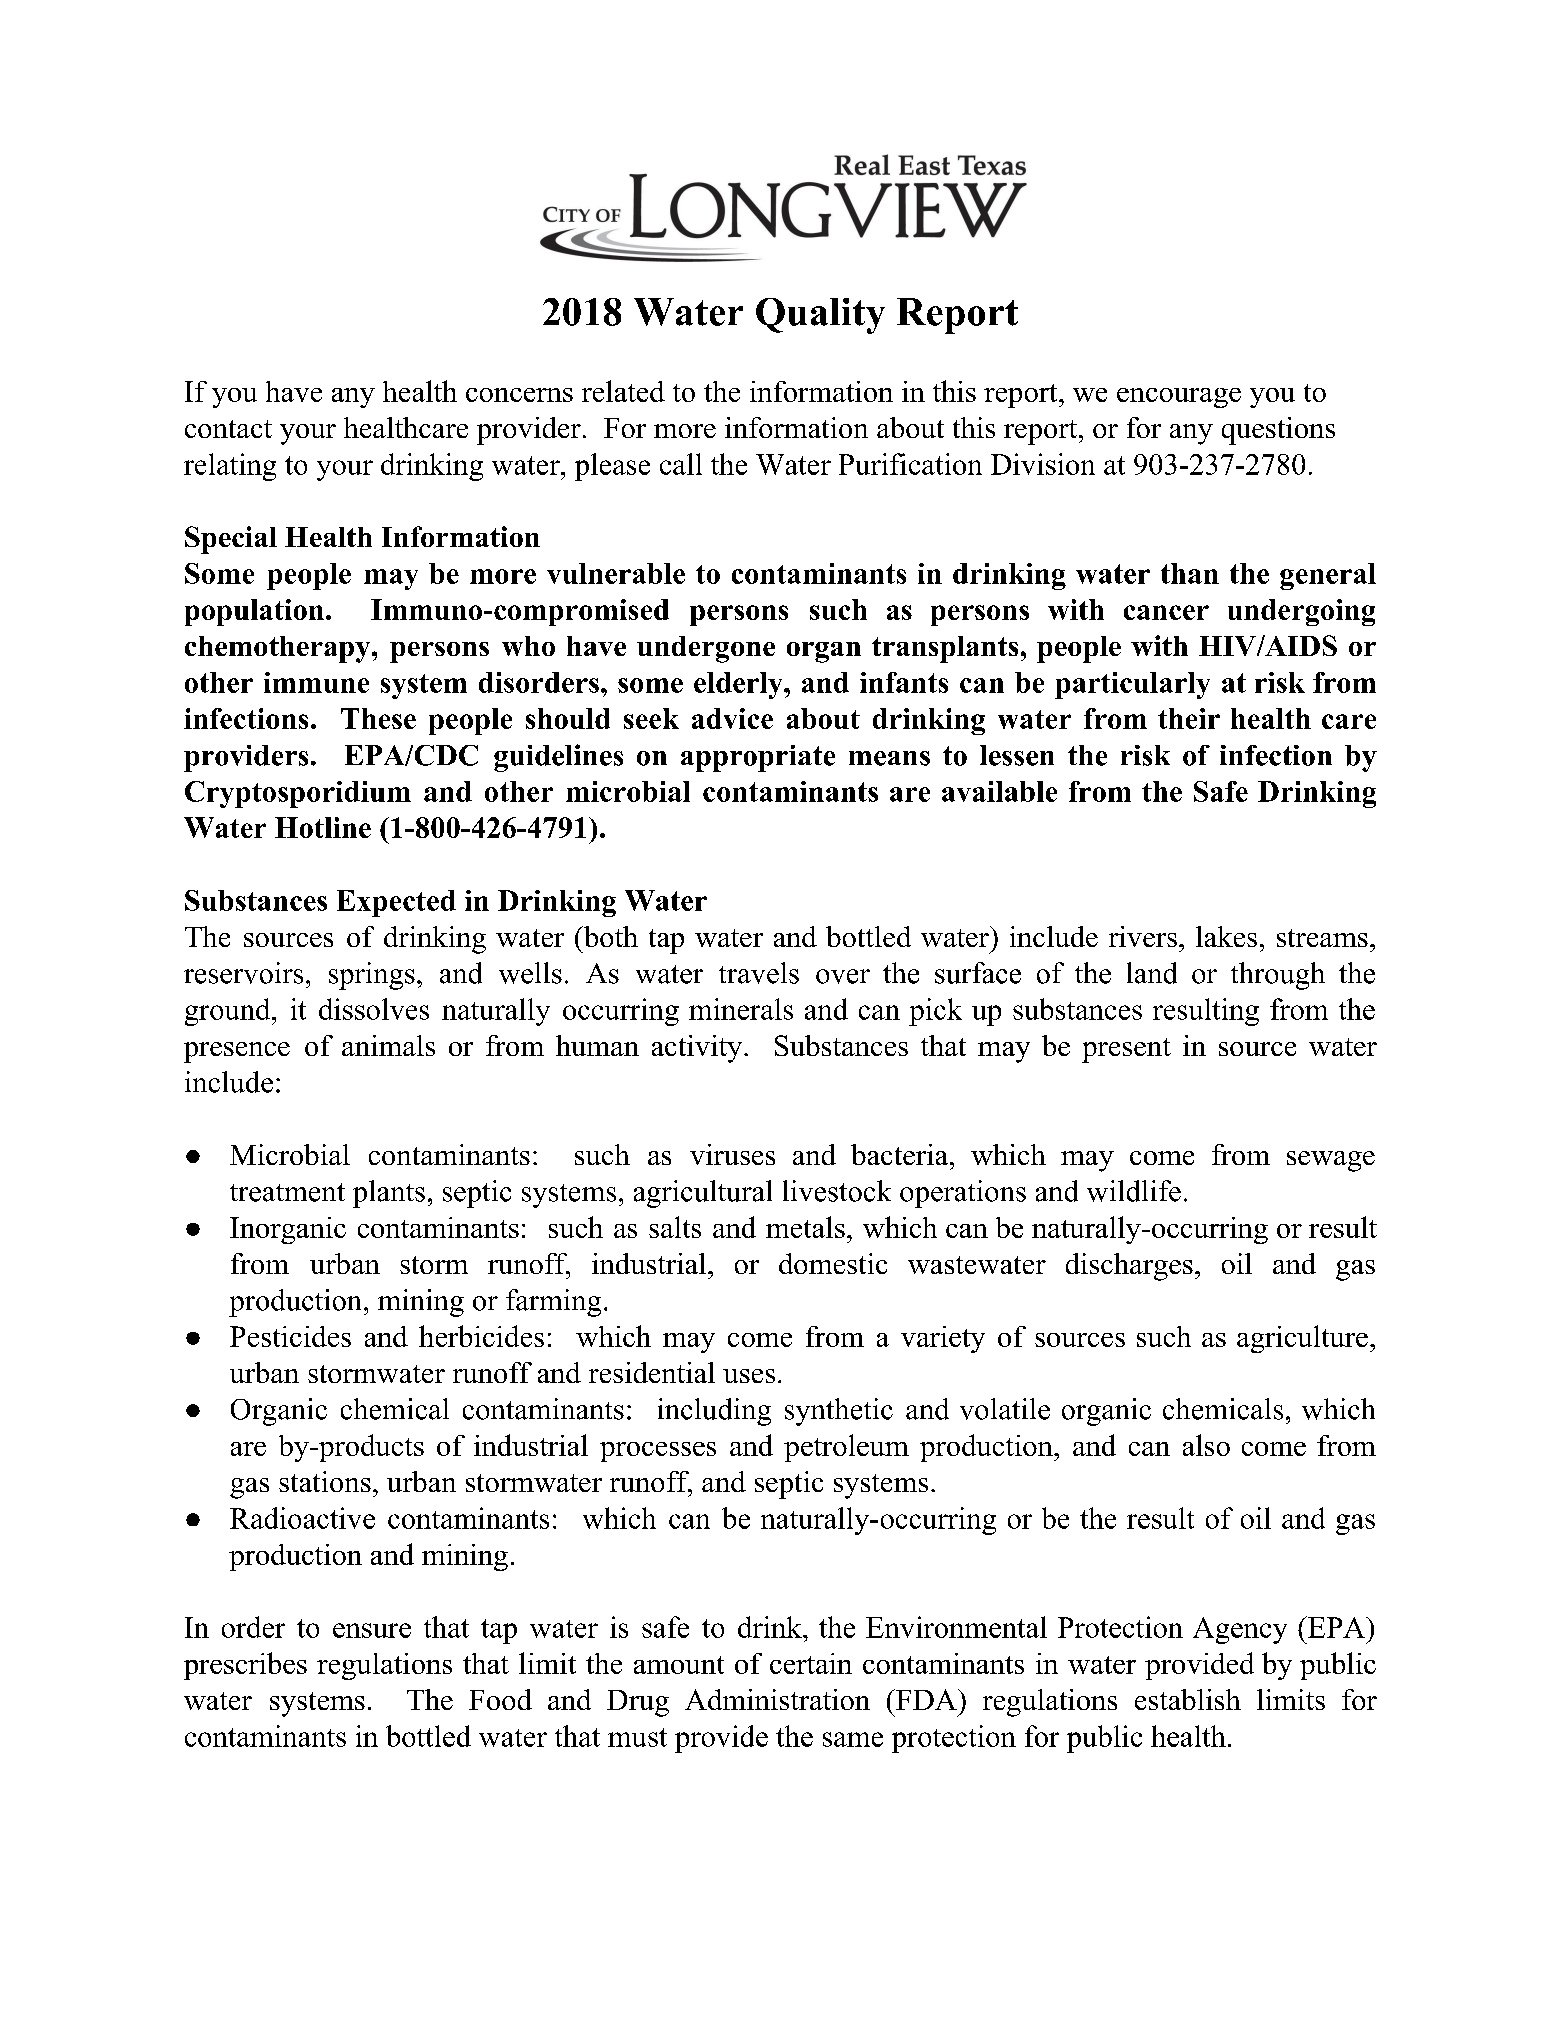  Describe the element at coordinates (741, 1009) in the screenshot. I see `minerals` at that location.
